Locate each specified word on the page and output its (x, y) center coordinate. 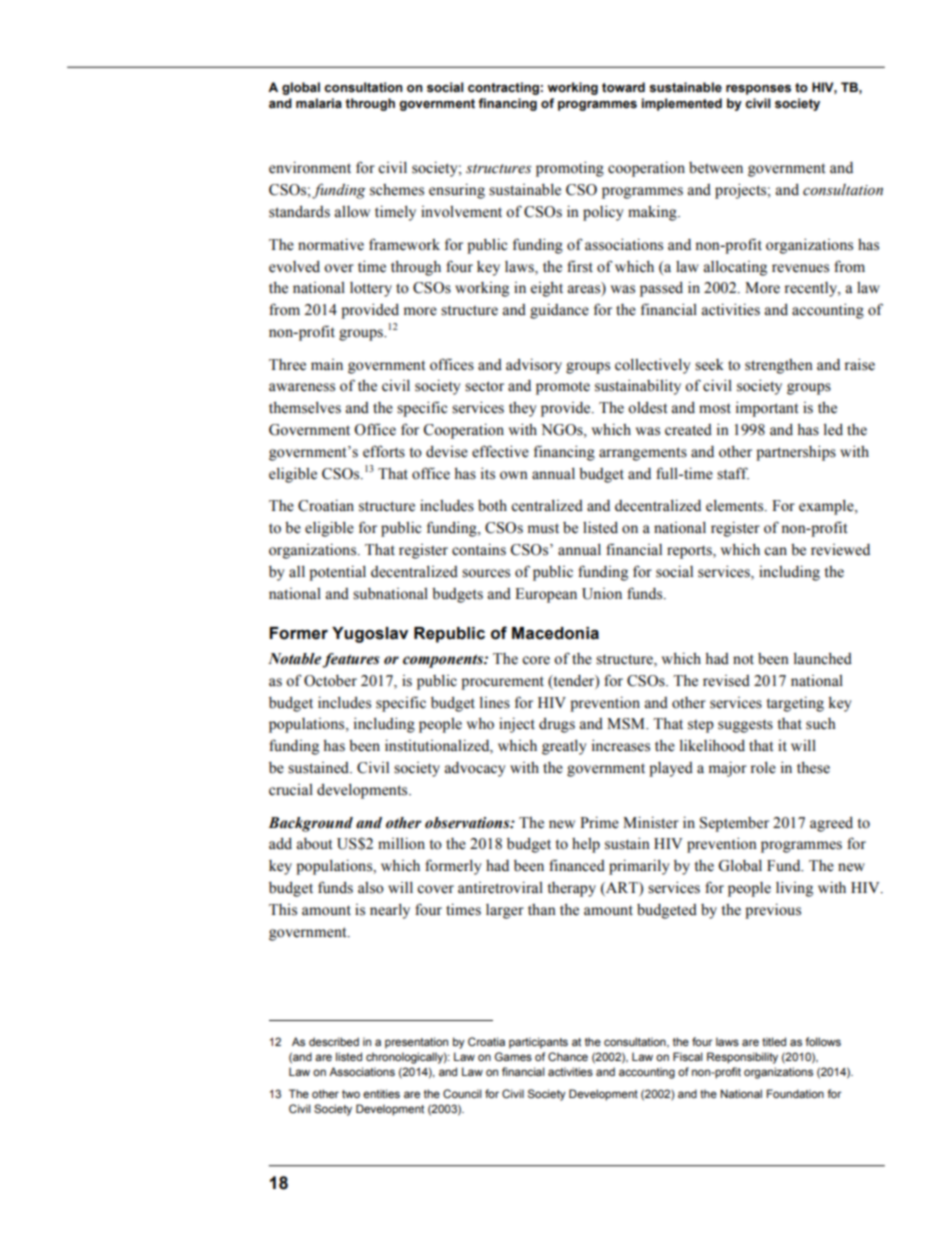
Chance (568, 1057)
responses (758, 90)
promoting (570, 169)
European (546, 595)
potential (337, 573)
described (334, 1041)
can (775, 551)
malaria (319, 103)
